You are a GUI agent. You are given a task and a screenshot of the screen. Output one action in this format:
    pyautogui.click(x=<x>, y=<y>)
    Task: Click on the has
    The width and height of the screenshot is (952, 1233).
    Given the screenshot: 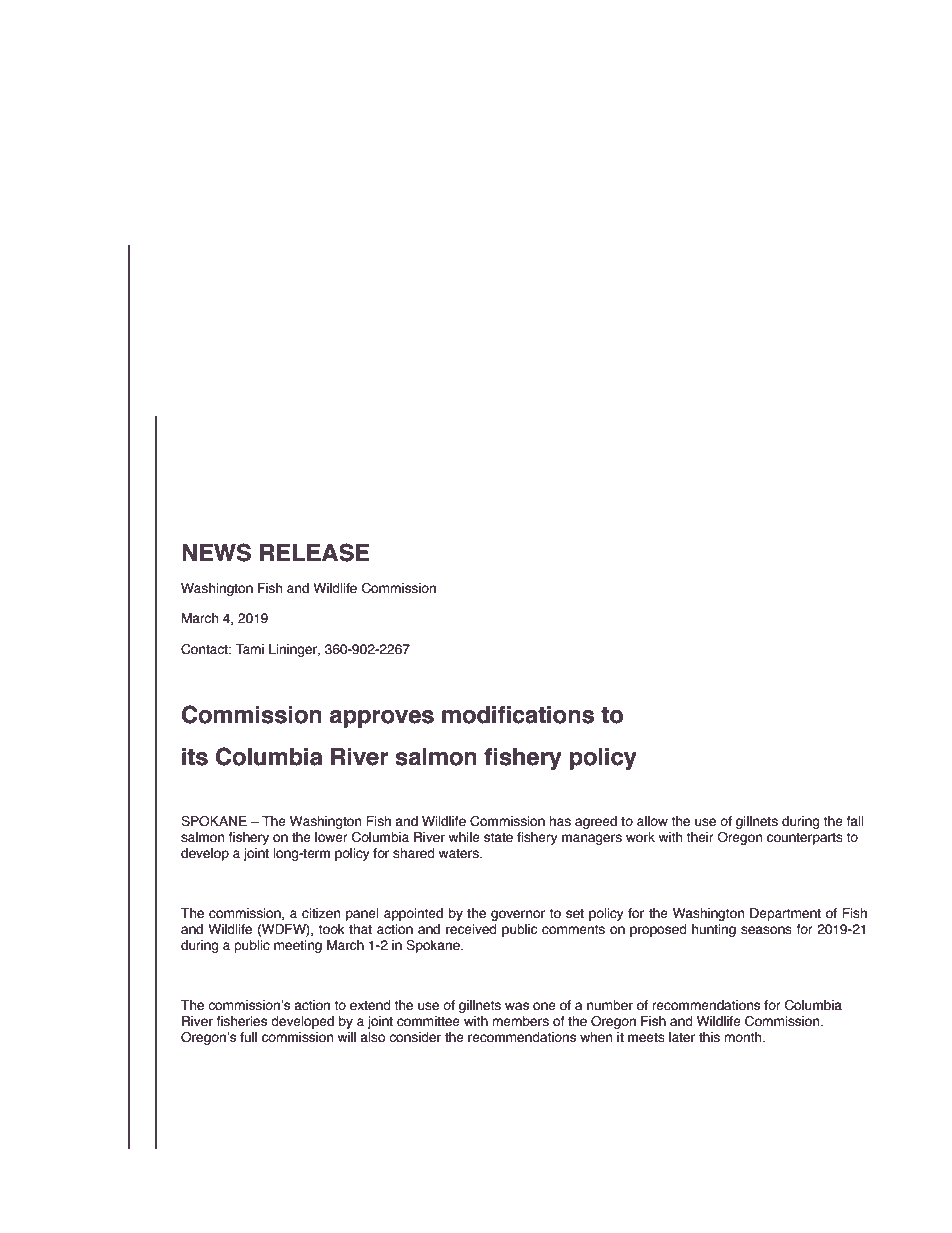 What is the action you would take?
    pyautogui.click(x=560, y=821)
